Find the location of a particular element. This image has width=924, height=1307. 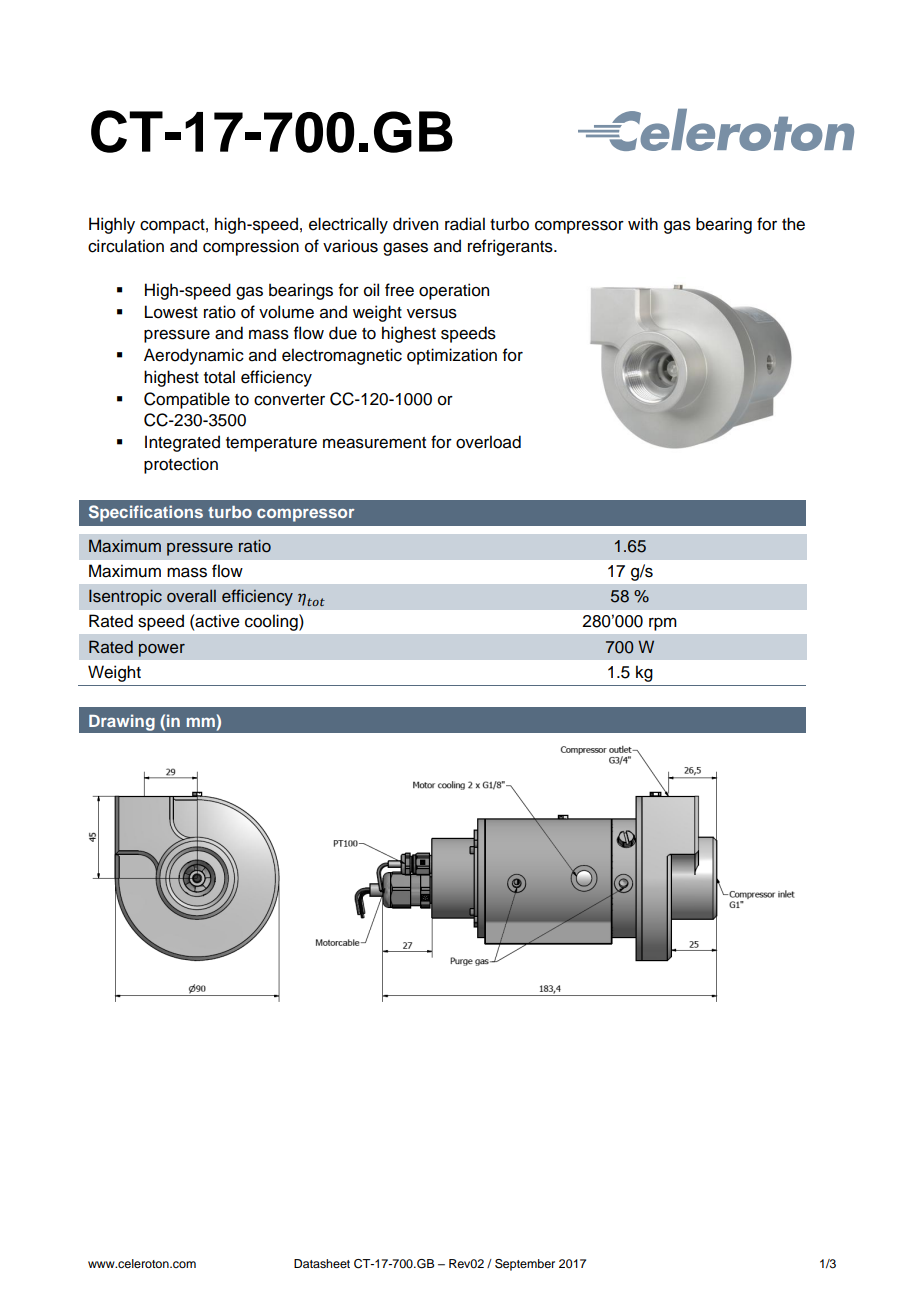

with is located at coordinates (643, 223).
